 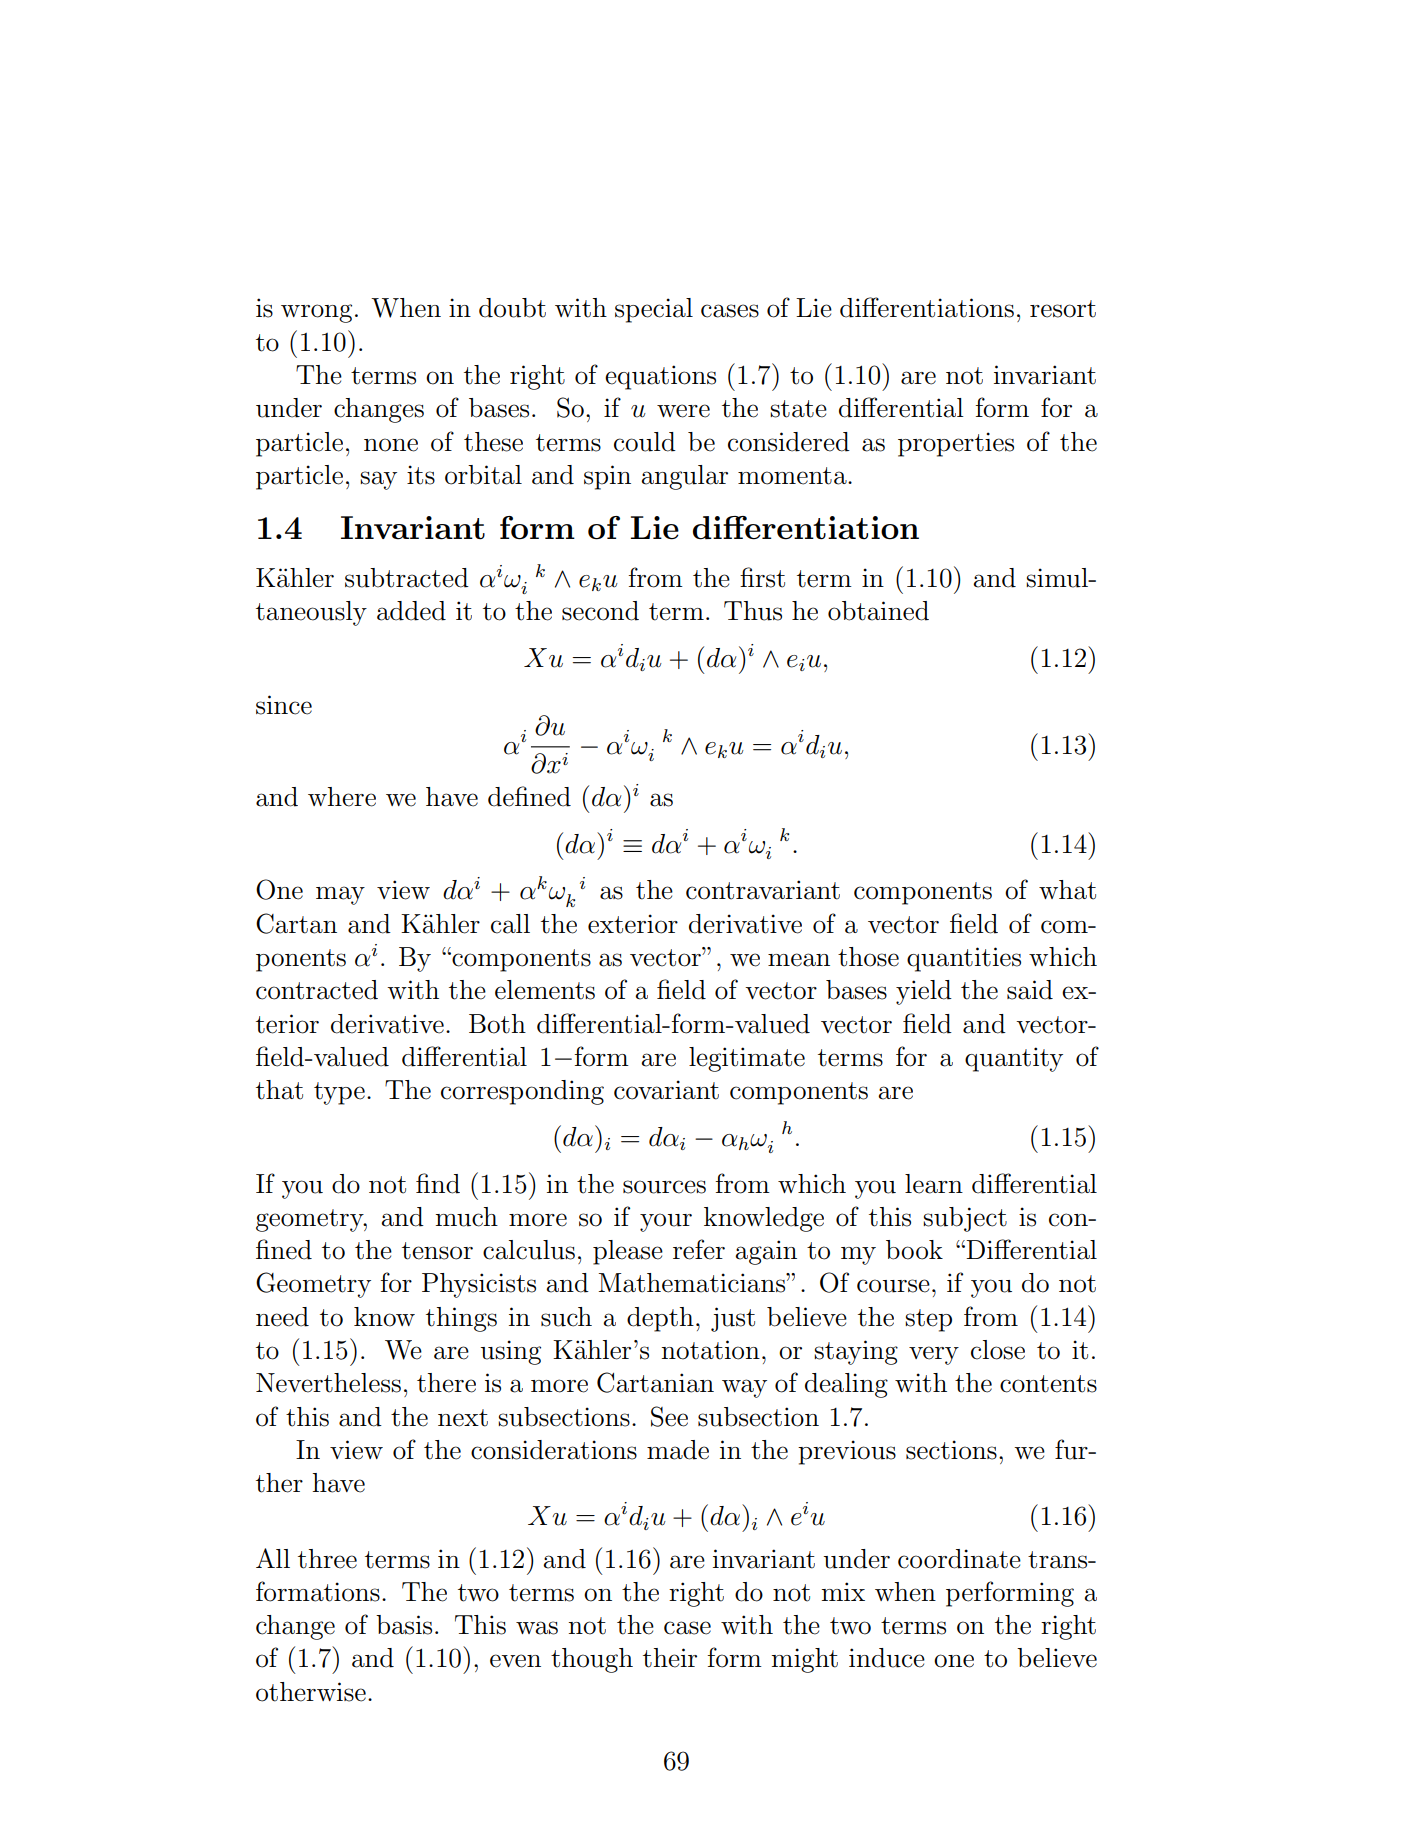 What do you see at coordinates (600, 611) in the page?
I see `second` at bounding box center [600, 611].
